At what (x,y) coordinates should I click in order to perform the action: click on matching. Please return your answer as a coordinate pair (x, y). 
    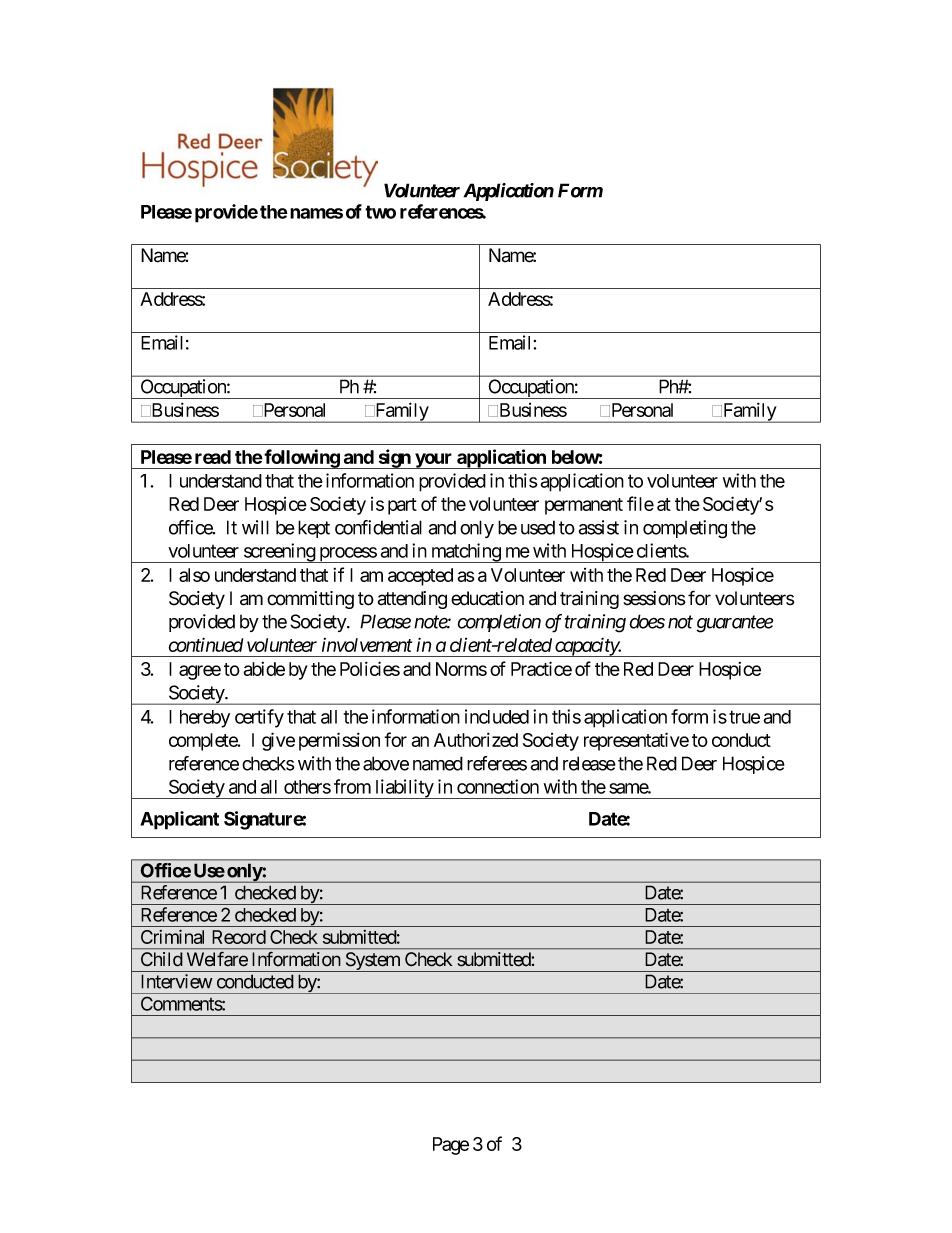
    Looking at the image, I should click on (465, 553).
